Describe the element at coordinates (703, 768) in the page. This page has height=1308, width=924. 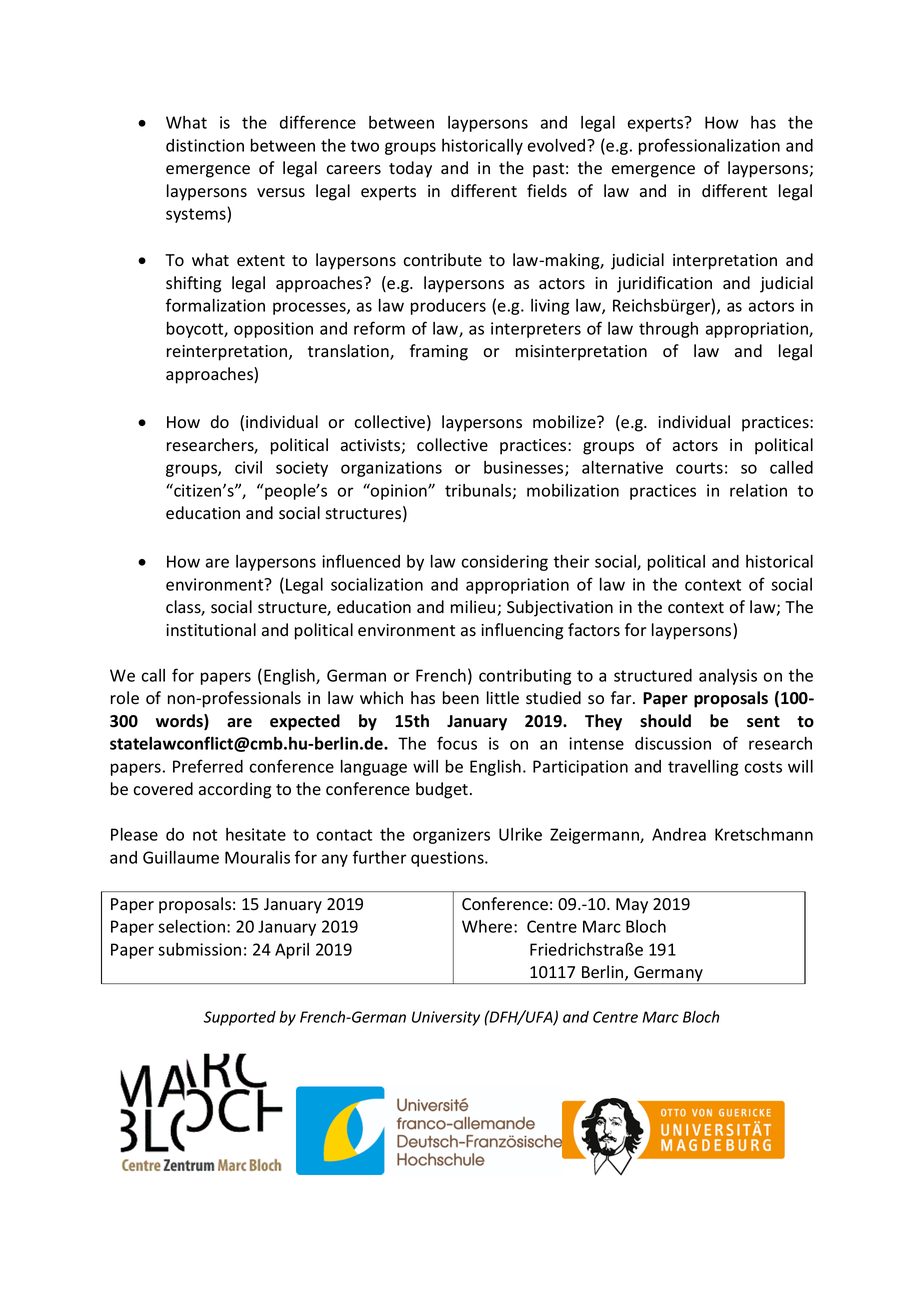
I see `travelling` at that location.
